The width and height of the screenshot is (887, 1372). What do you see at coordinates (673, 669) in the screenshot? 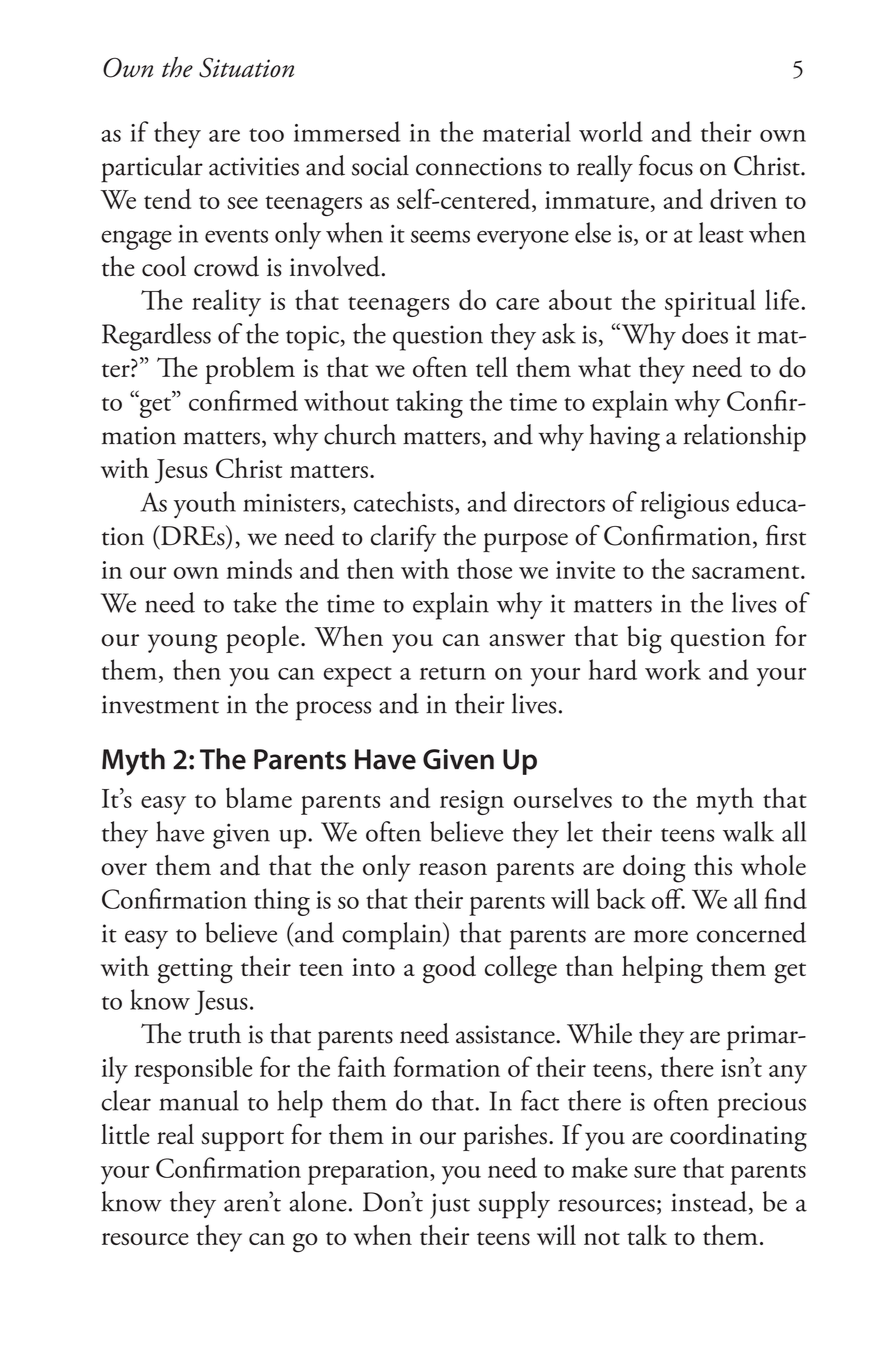
I see `work` at bounding box center [673, 669].
